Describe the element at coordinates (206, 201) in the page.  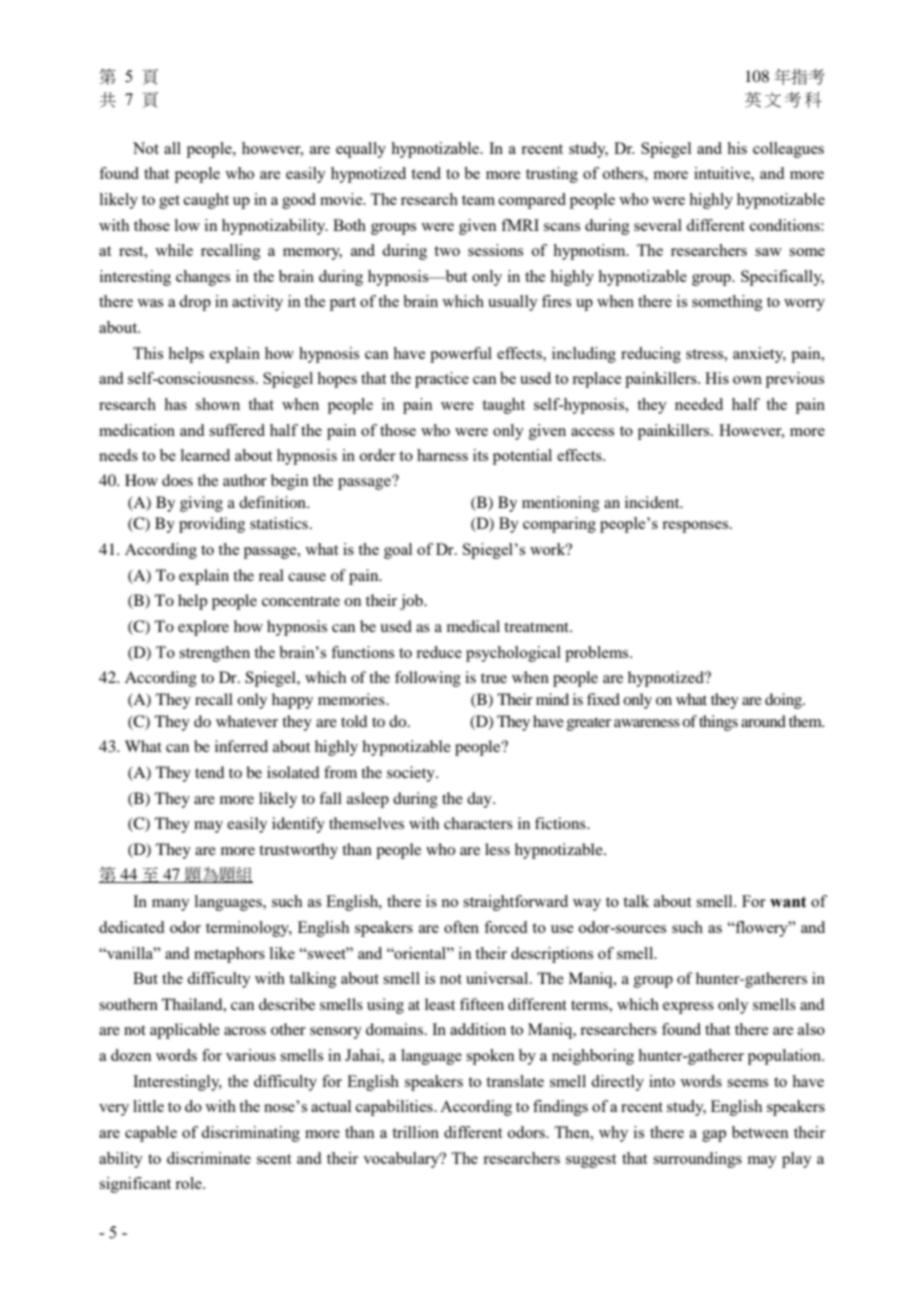
I see `caught` at that location.
